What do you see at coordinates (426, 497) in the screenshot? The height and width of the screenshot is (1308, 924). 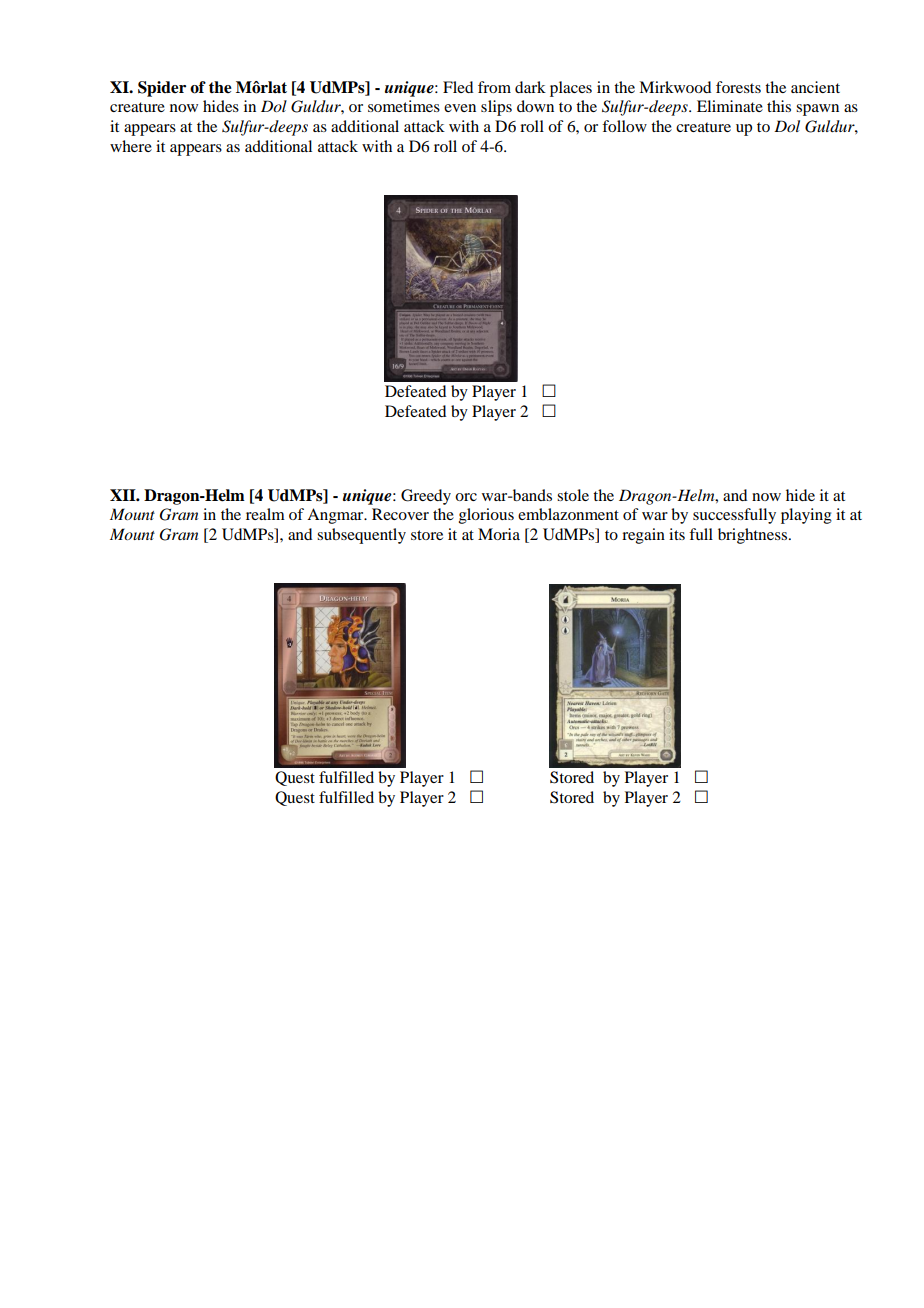 I see `Greedy` at bounding box center [426, 497].
